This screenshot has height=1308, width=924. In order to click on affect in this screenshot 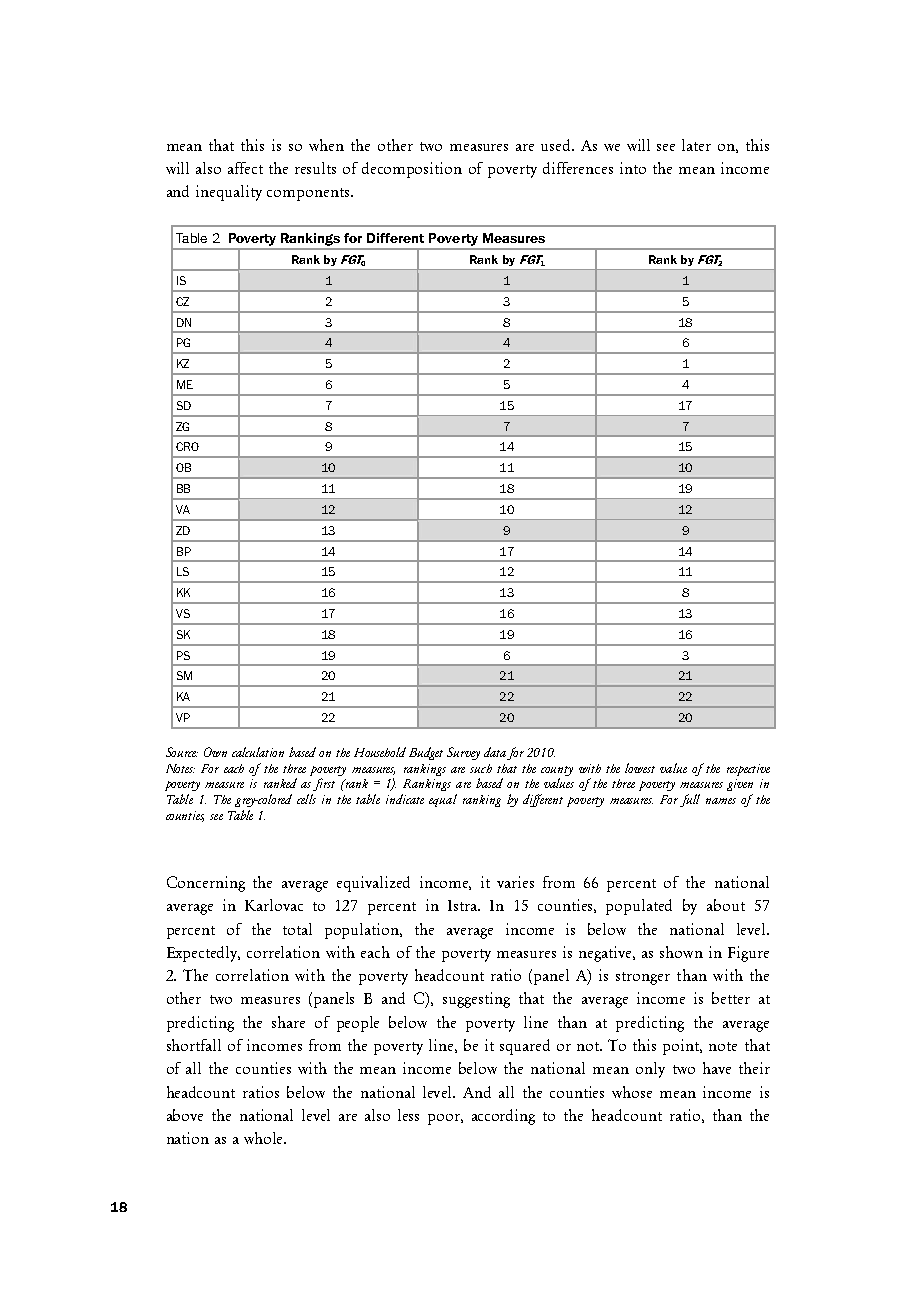, I will do `click(245, 168)`.
